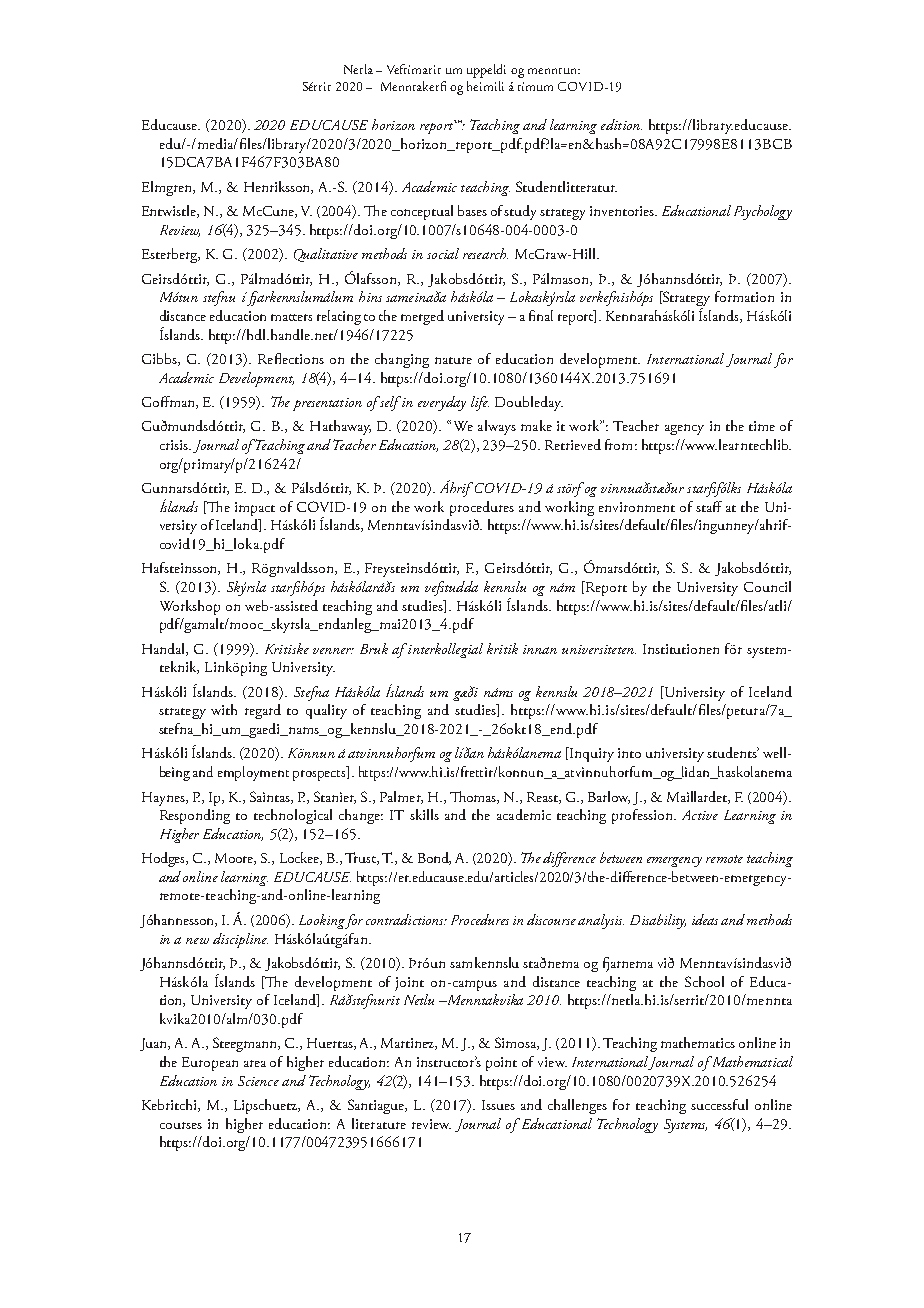 This page has height=1308, width=924. I want to click on Bond, so click(434, 858).
